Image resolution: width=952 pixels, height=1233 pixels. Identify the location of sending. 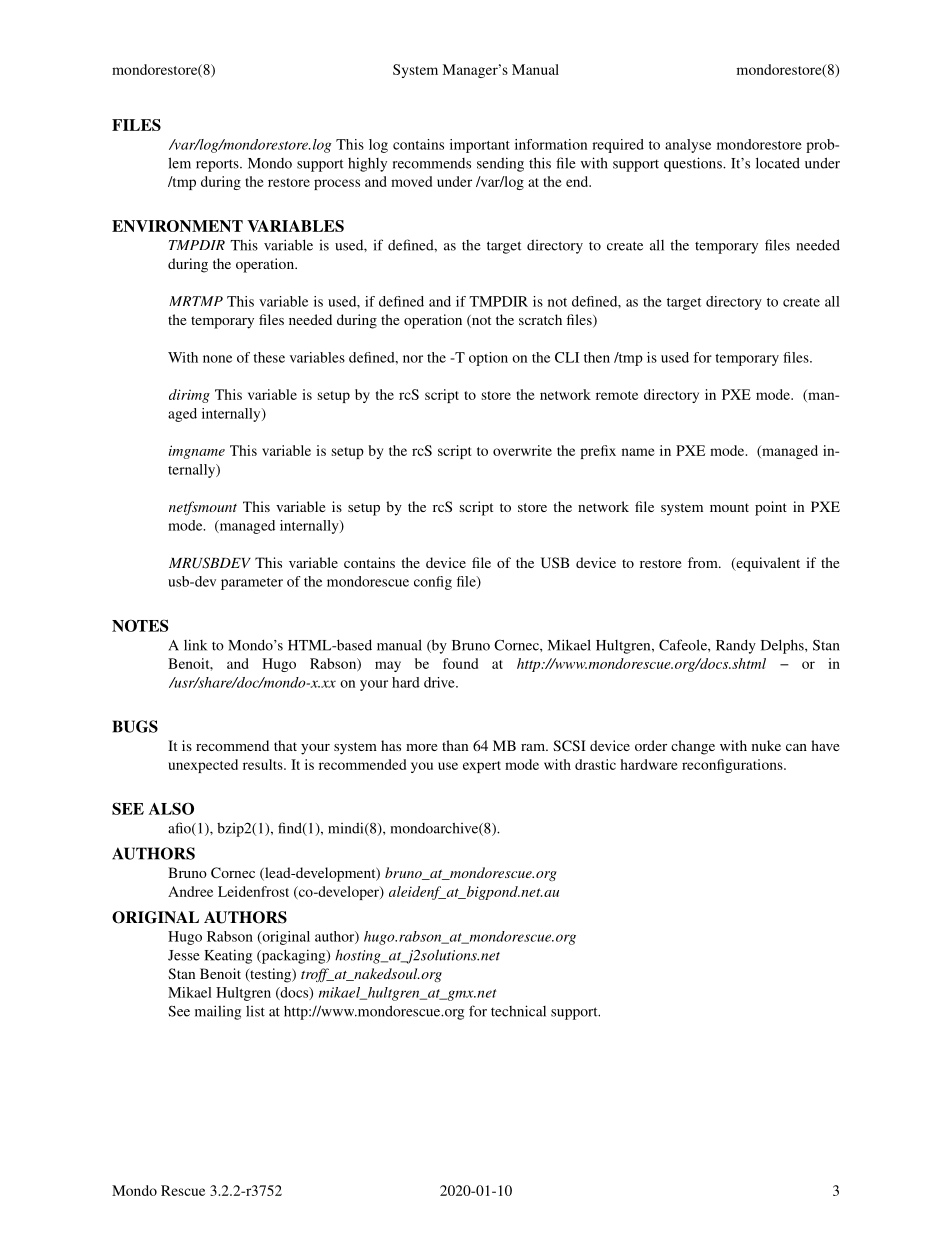
(500, 164).
